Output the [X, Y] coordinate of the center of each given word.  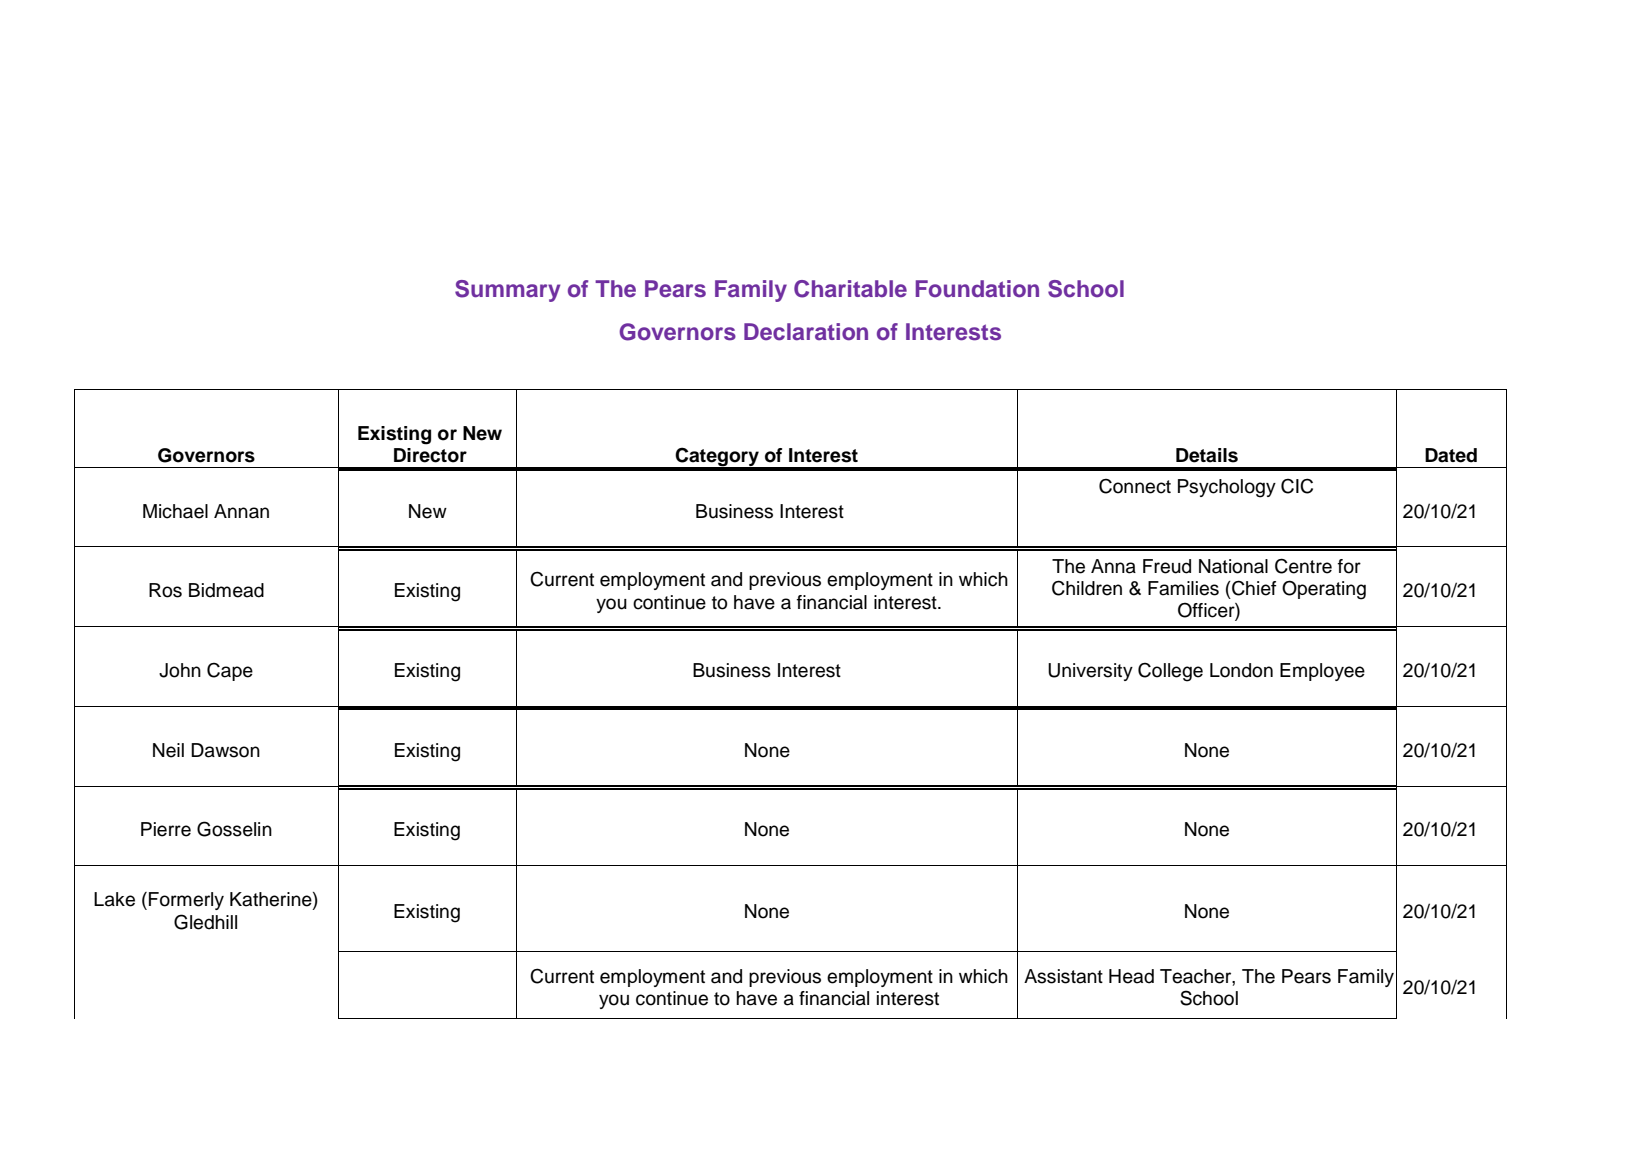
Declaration [806, 332]
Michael [175, 511]
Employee [1322, 672]
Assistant [1063, 976]
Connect [1135, 486]
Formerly [186, 901]
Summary [507, 291]
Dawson [225, 750]
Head [1131, 976]
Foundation [977, 289]
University [1090, 672]
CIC [1297, 486]
